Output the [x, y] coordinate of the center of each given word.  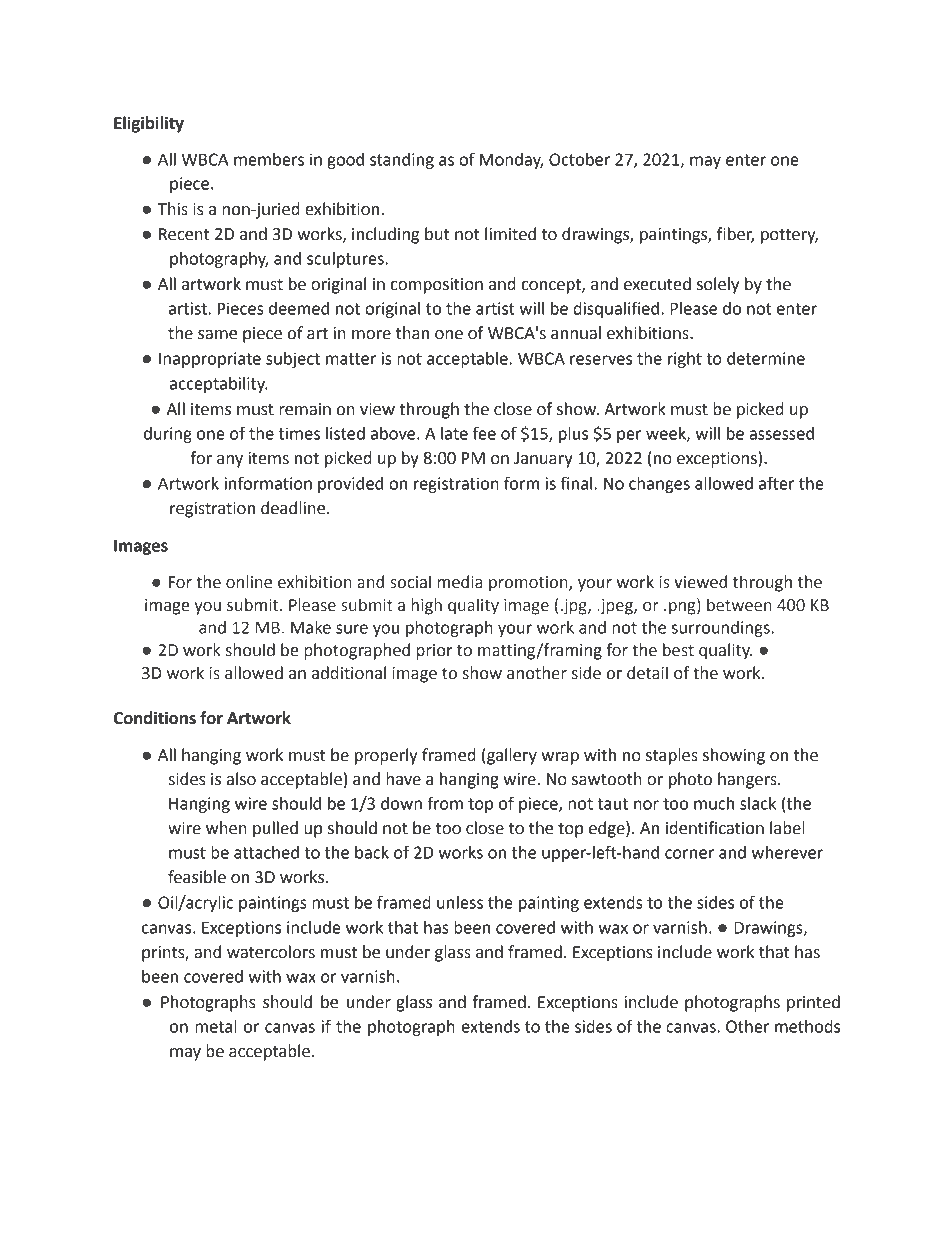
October [579, 159]
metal [216, 1026]
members [269, 159]
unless [460, 902]
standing [402, 161]
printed [813, 1003]
